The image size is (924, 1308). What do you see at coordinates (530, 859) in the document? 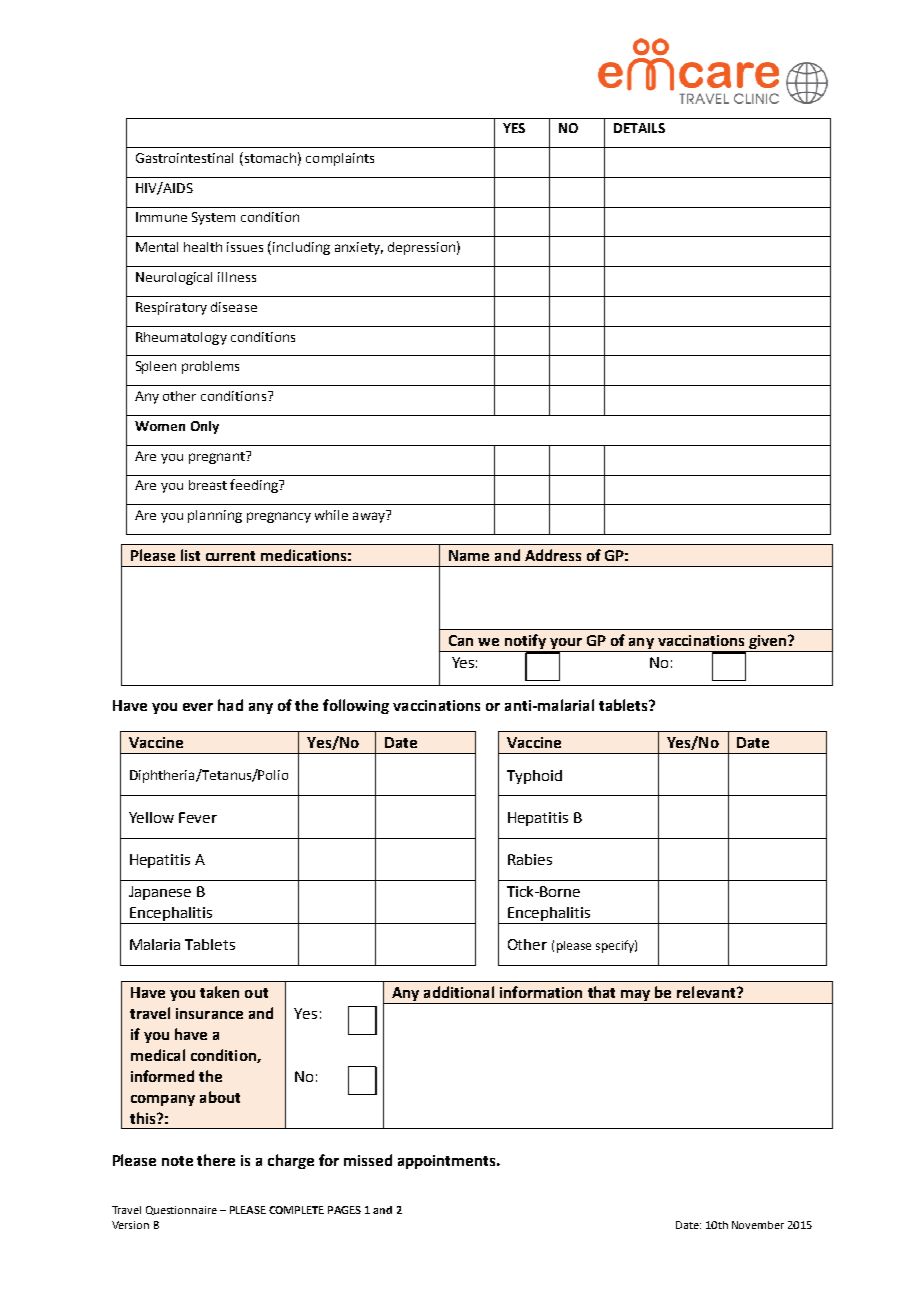
I see `Rabies` at bounding box center [530, 859].
